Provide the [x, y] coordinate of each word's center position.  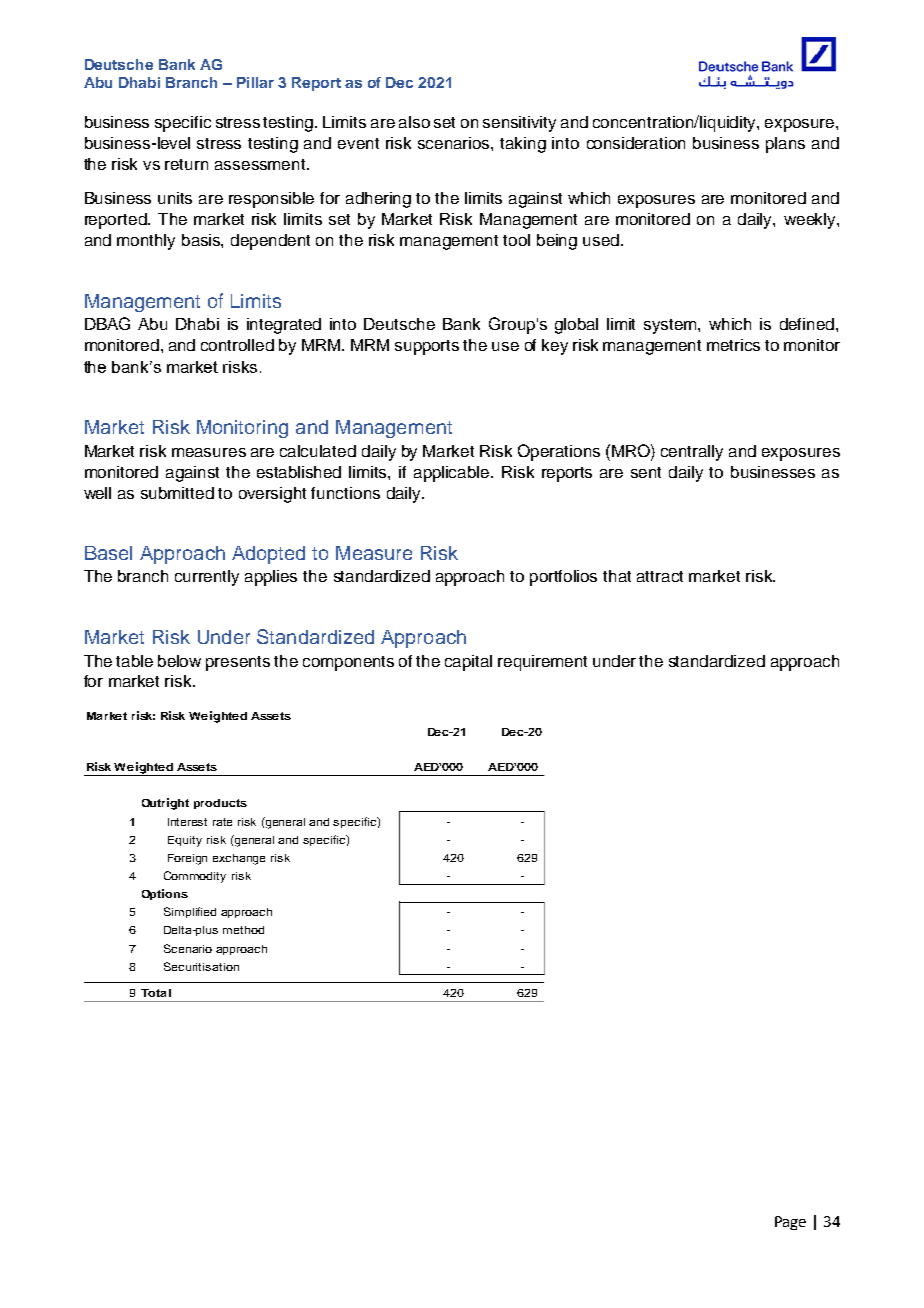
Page [790, 1223]
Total [156, 993]
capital [468, 663]
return [186, 164]
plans [785, 145]
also [414, 122]
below [179, 661]
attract [660, 576]
